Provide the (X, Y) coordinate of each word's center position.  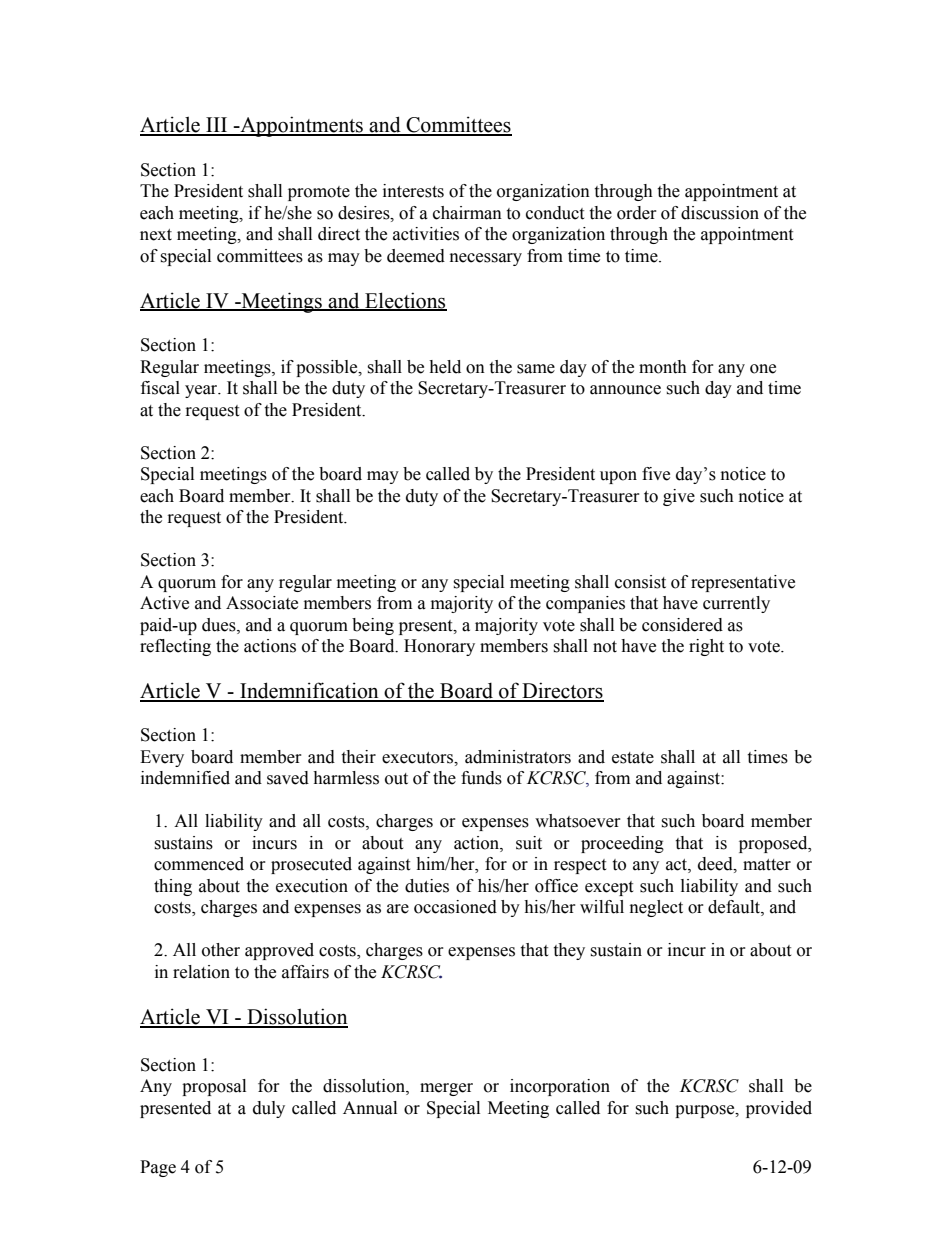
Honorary (439, 647)
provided (779, 1109)
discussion (720, 213)
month (663, 367)
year (202, 391)
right (706, 647)
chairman (467, 213)
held (445, 367)
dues (220, 625)
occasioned (455, 907)
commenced (199, 864)
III (217, 126)
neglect (656, 908)
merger (446, 1089)
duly (269, 1109)
